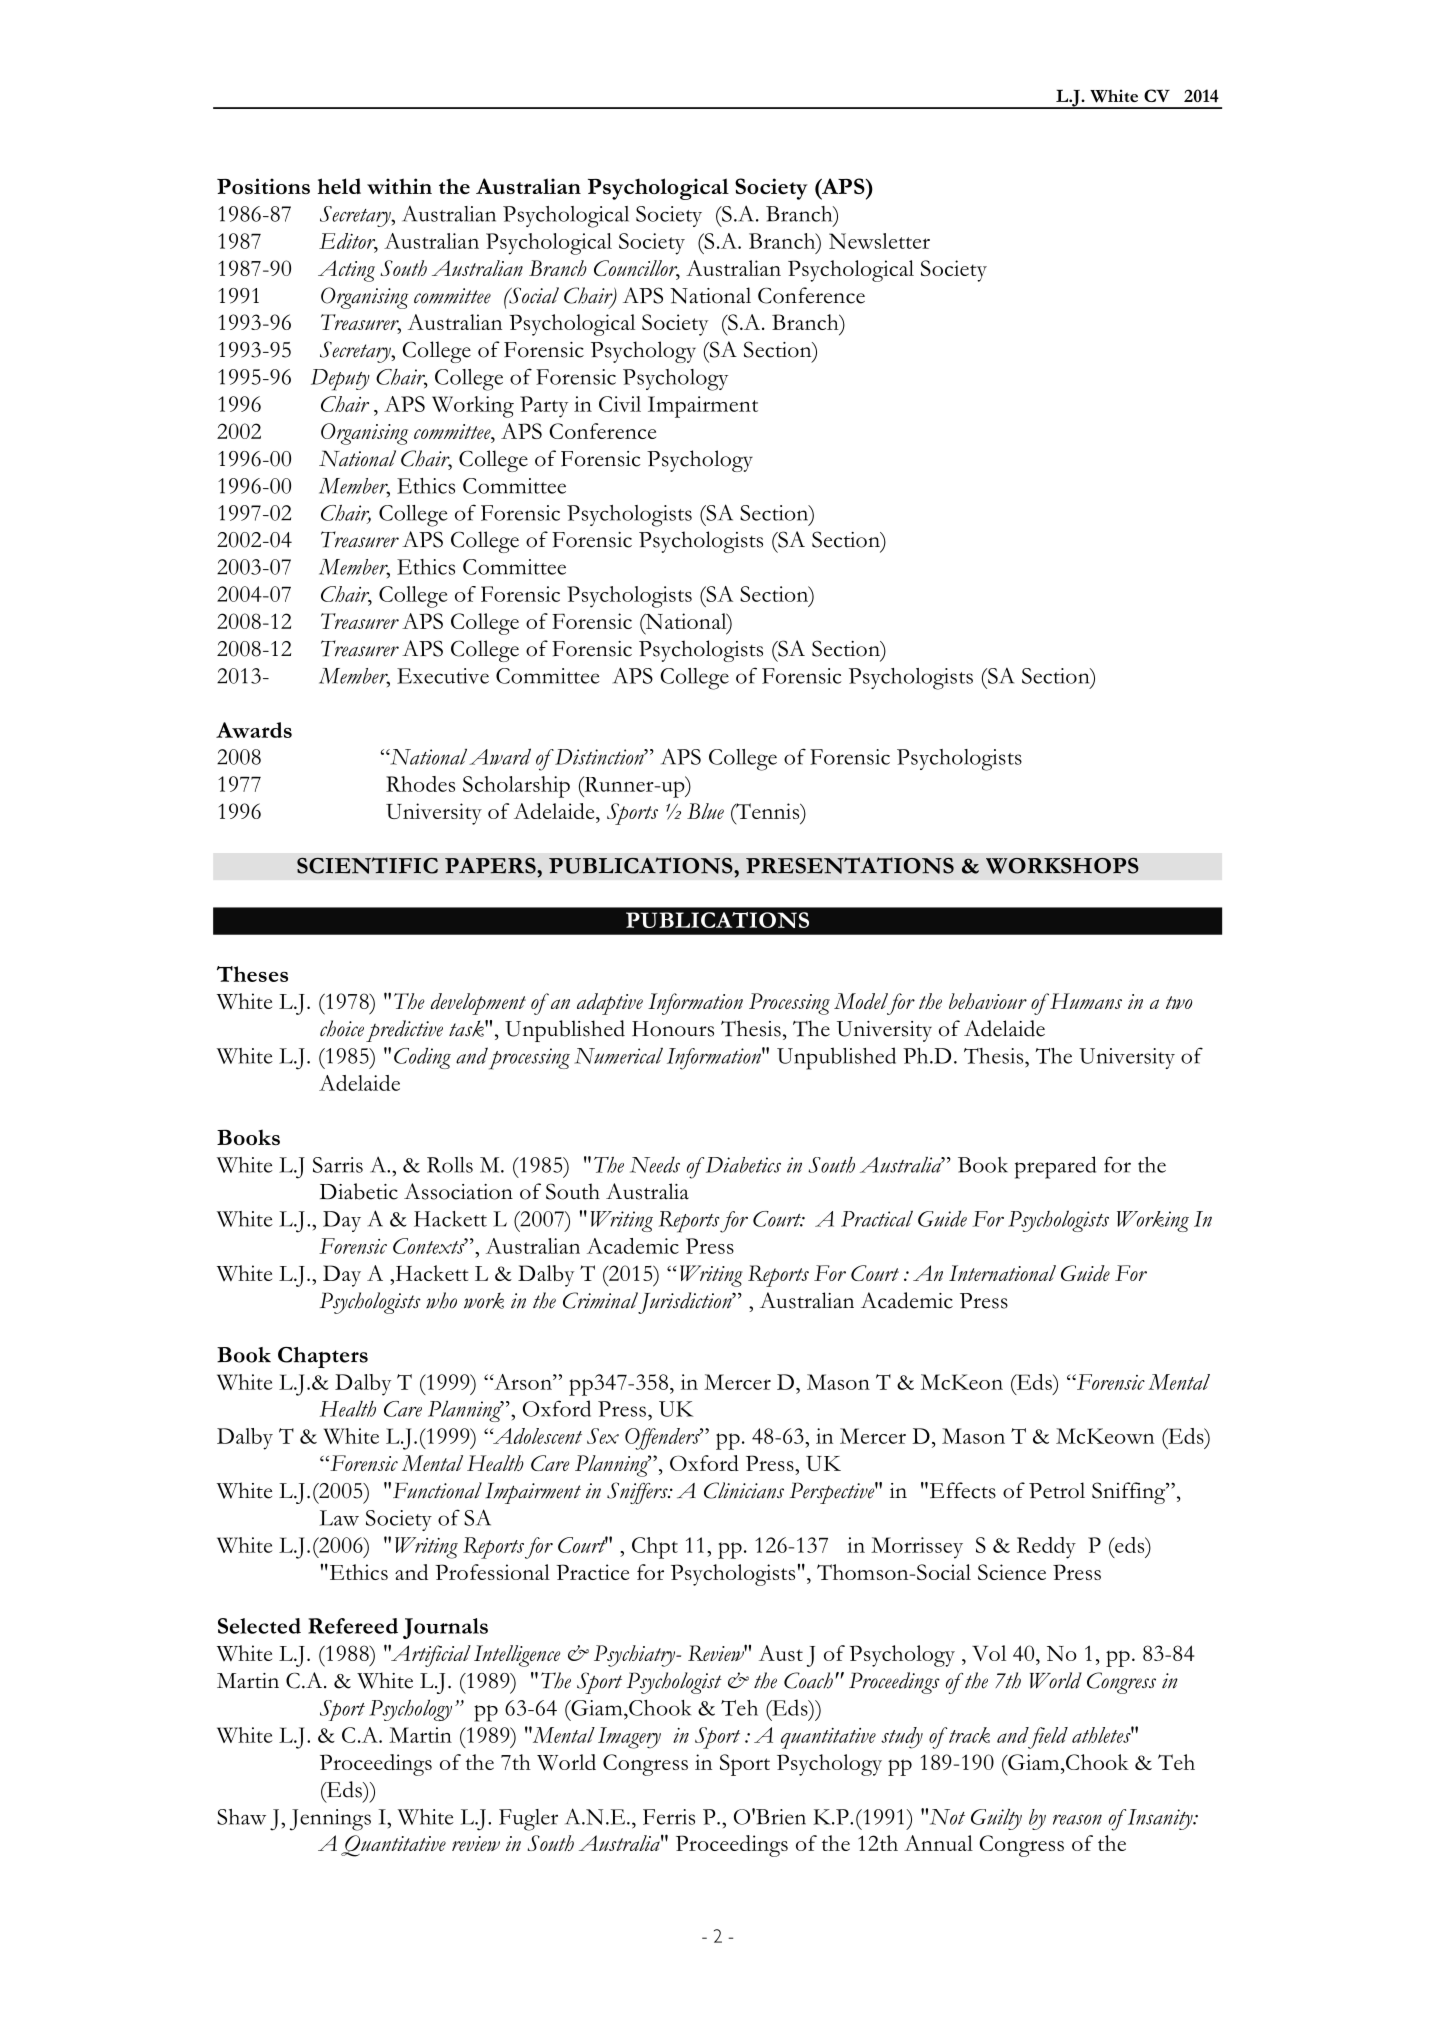  I want to click on prepared, so click(1055, 1167).
